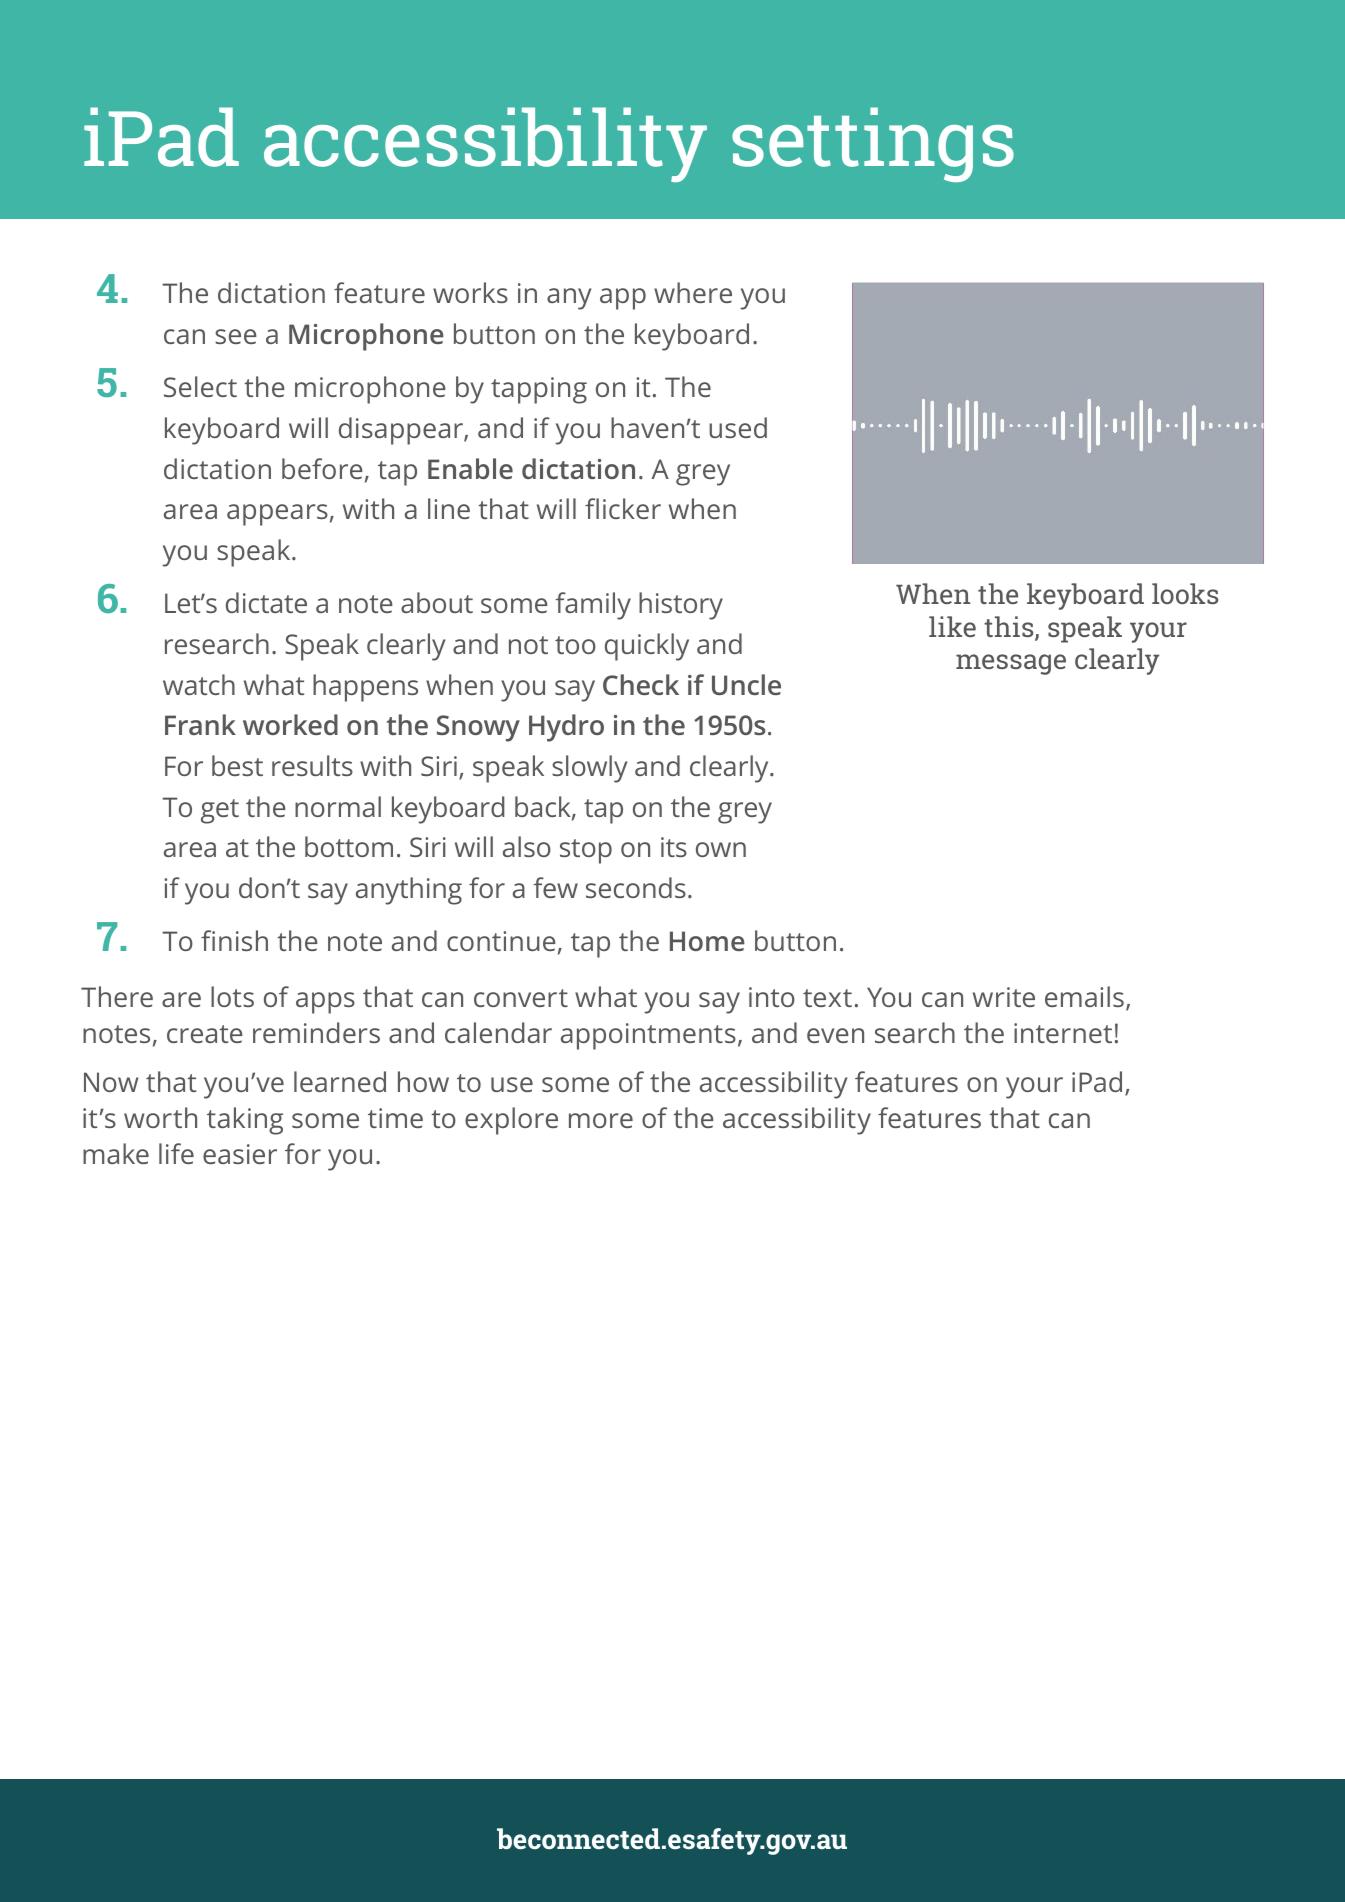  I want to click on finish, so click(234, 940).
